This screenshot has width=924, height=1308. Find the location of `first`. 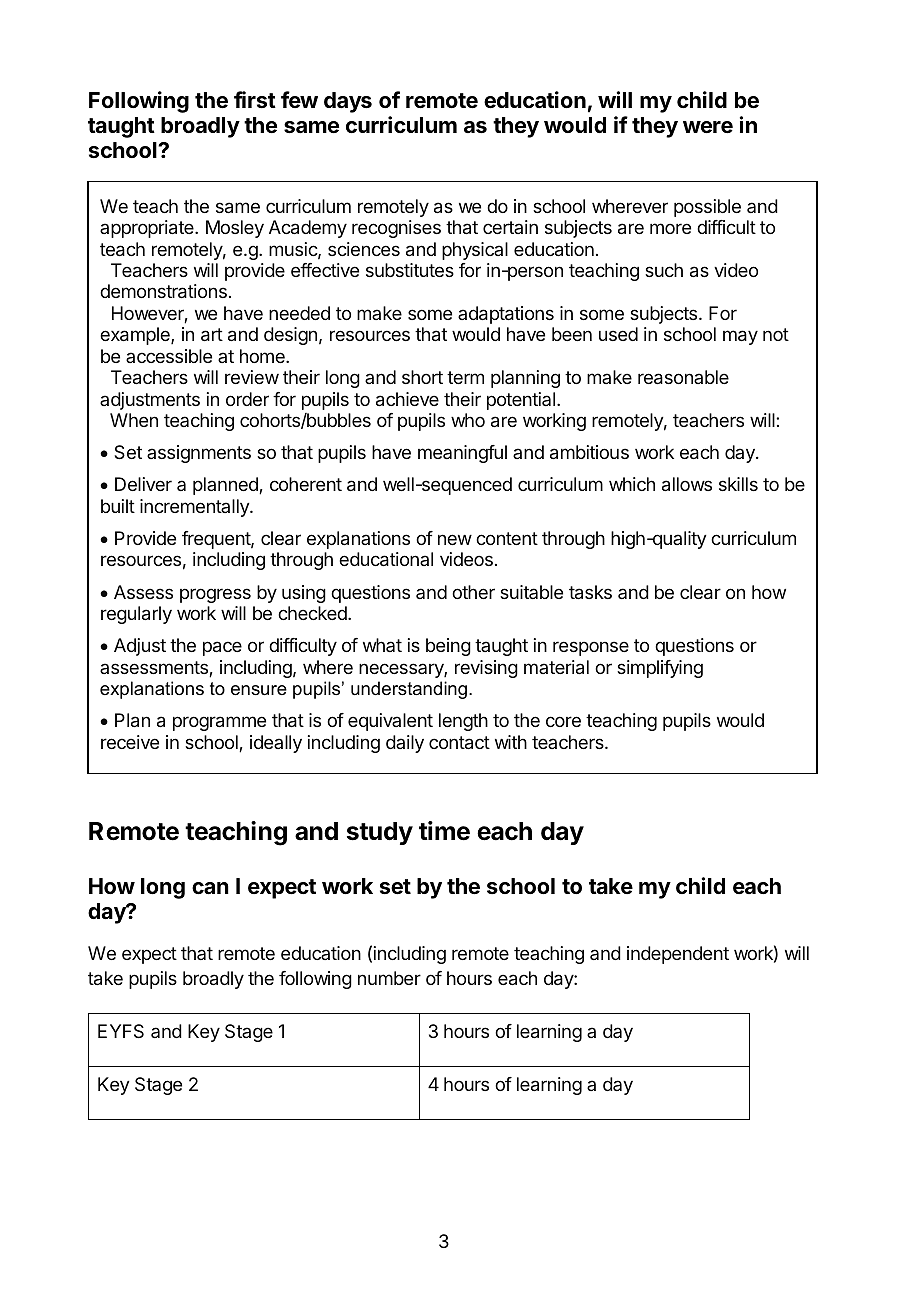

first is located at coordinates (255, 100).
